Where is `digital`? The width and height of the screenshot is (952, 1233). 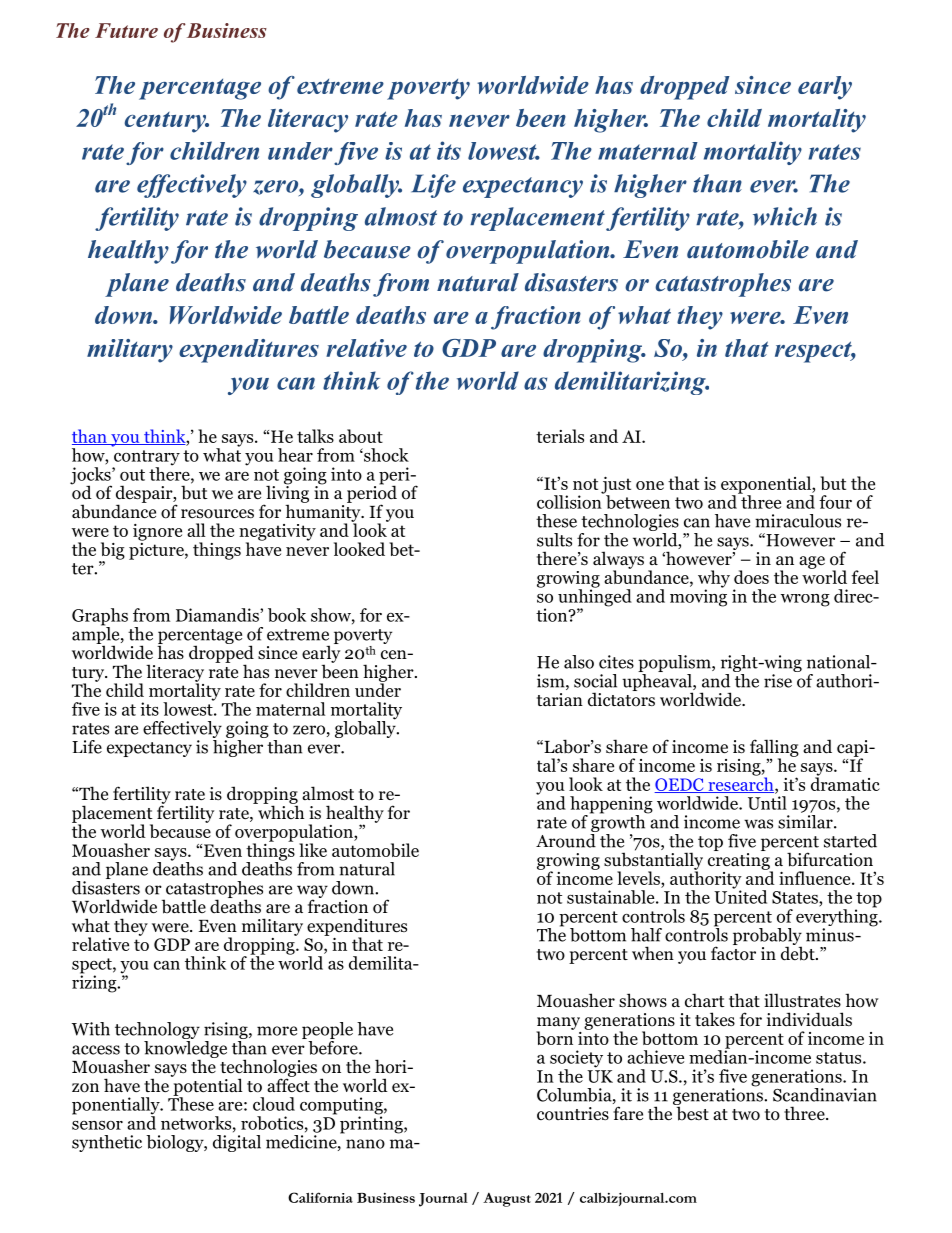 digital is located at coordinates (237, 1142).
